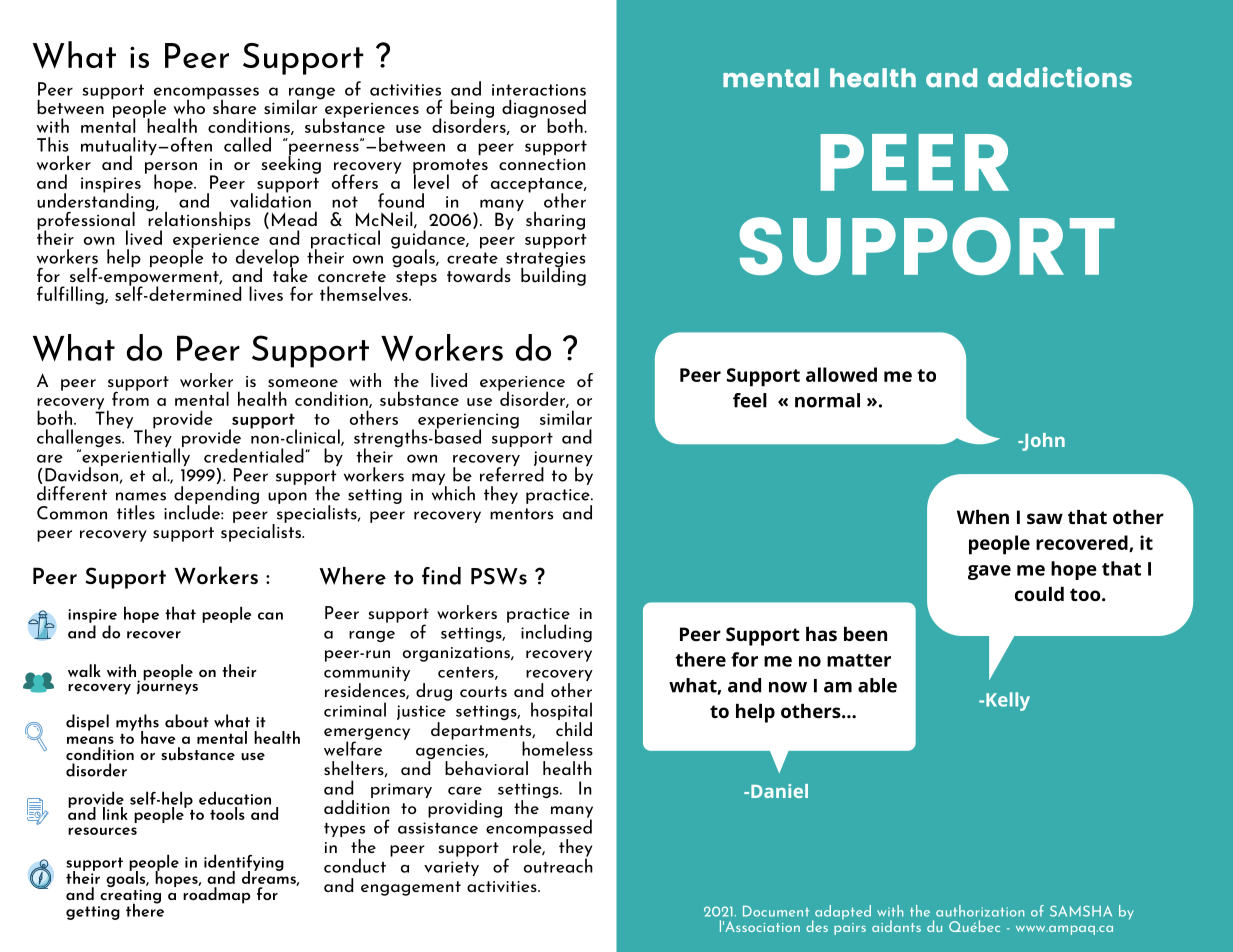  What do you see at coordinates (1060, 77) in the screenshot?
I see `addictions` at bounding box center [1060, 77].
